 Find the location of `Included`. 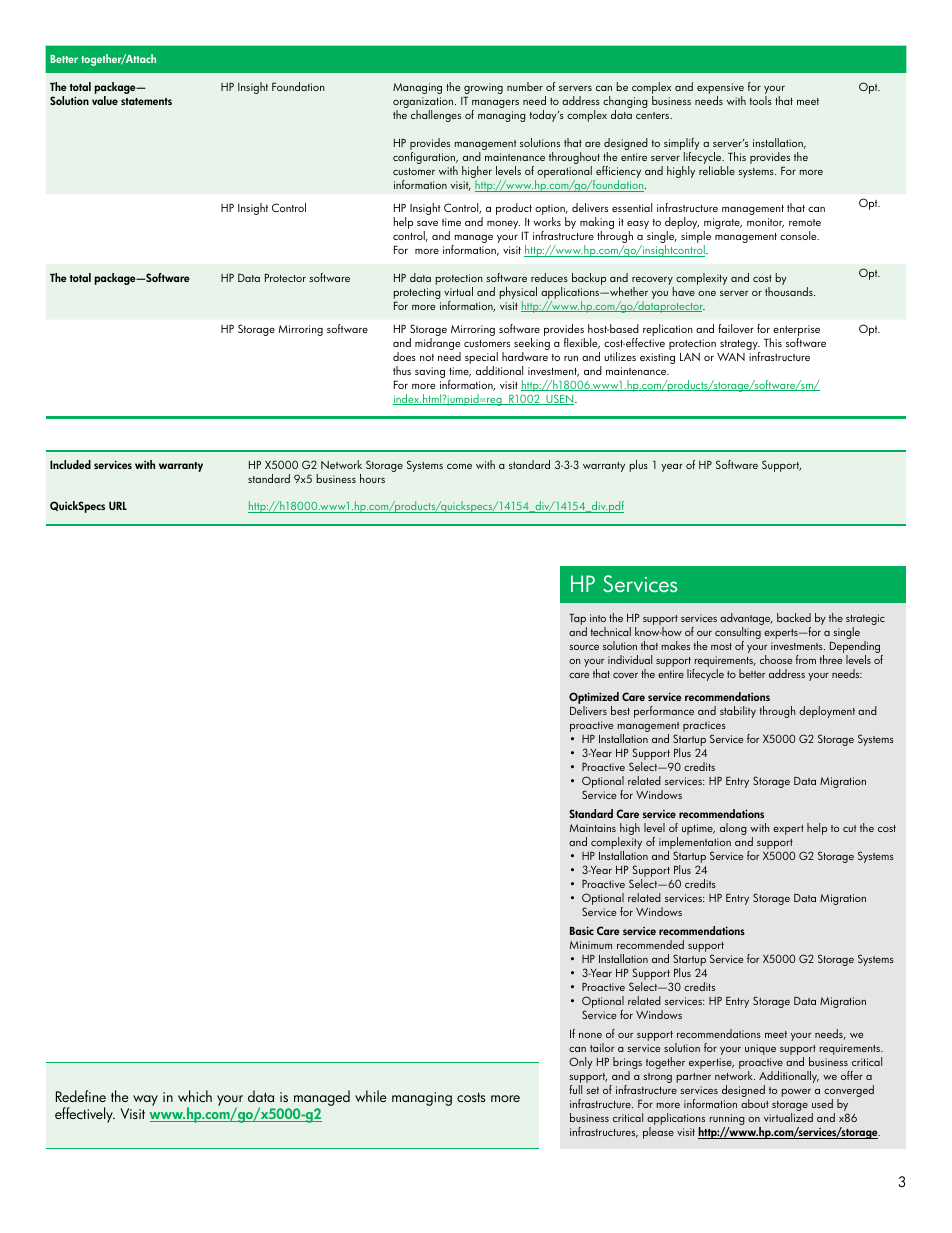

Included is located at coordinates (70, 464).
